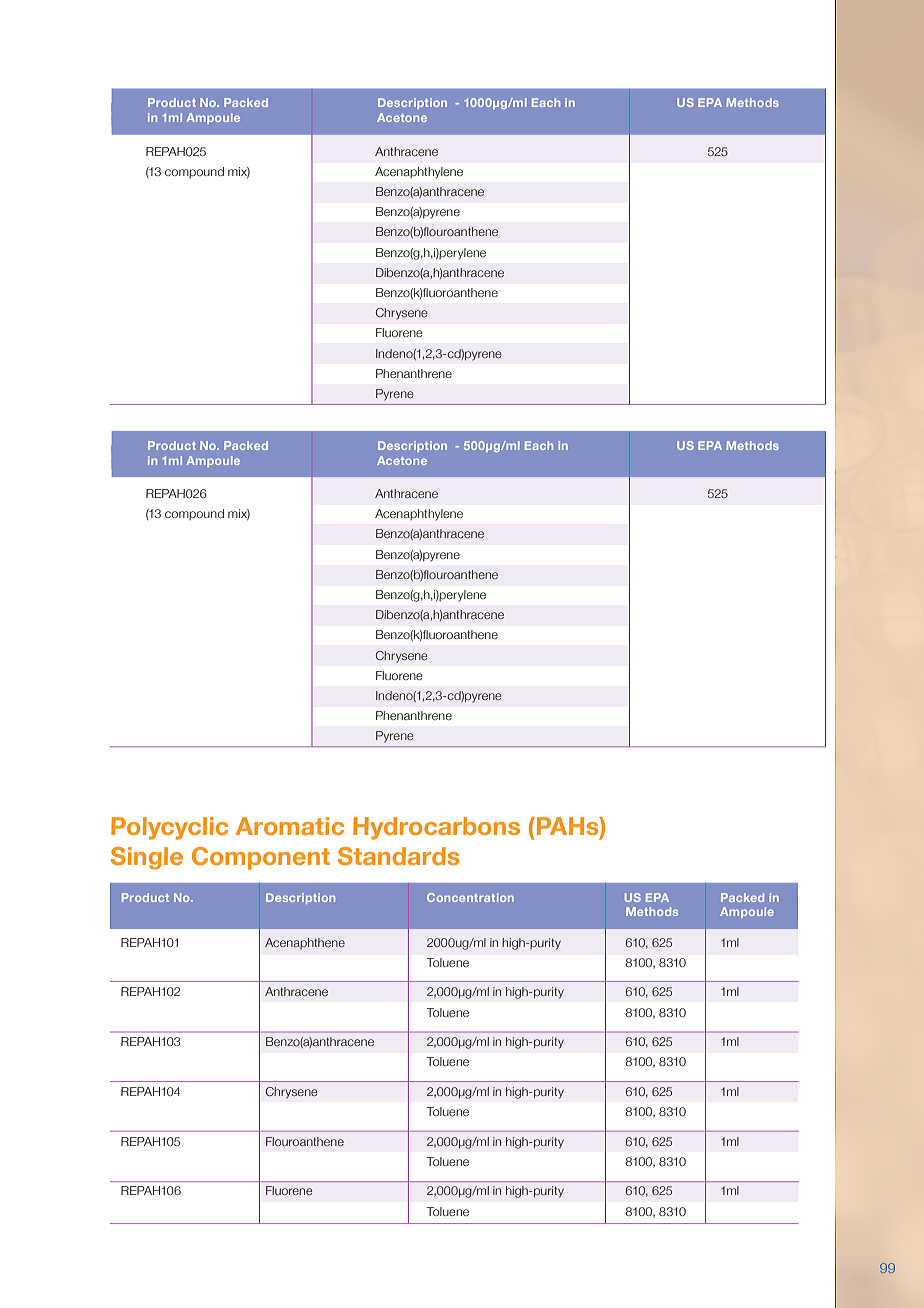 Image resolution: width=924 pixels, height=1308 pixels. I want to click on Concentration, so click(470, 897).
